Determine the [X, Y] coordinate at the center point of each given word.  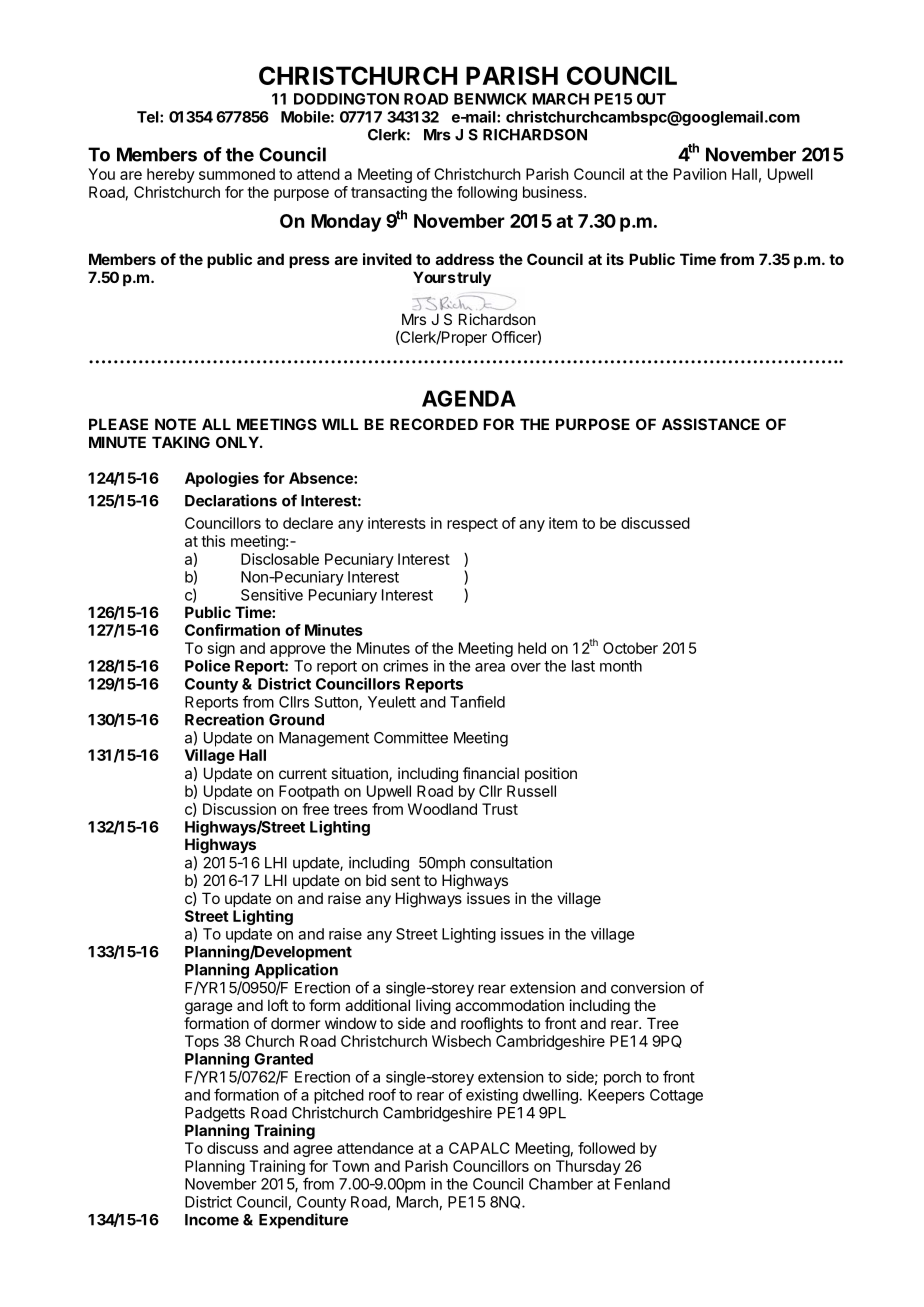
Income [212, 1220]
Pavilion [700, 174]
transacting [389, 193]
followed [606, 1148]
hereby [171, 175]
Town [350, 1166]
